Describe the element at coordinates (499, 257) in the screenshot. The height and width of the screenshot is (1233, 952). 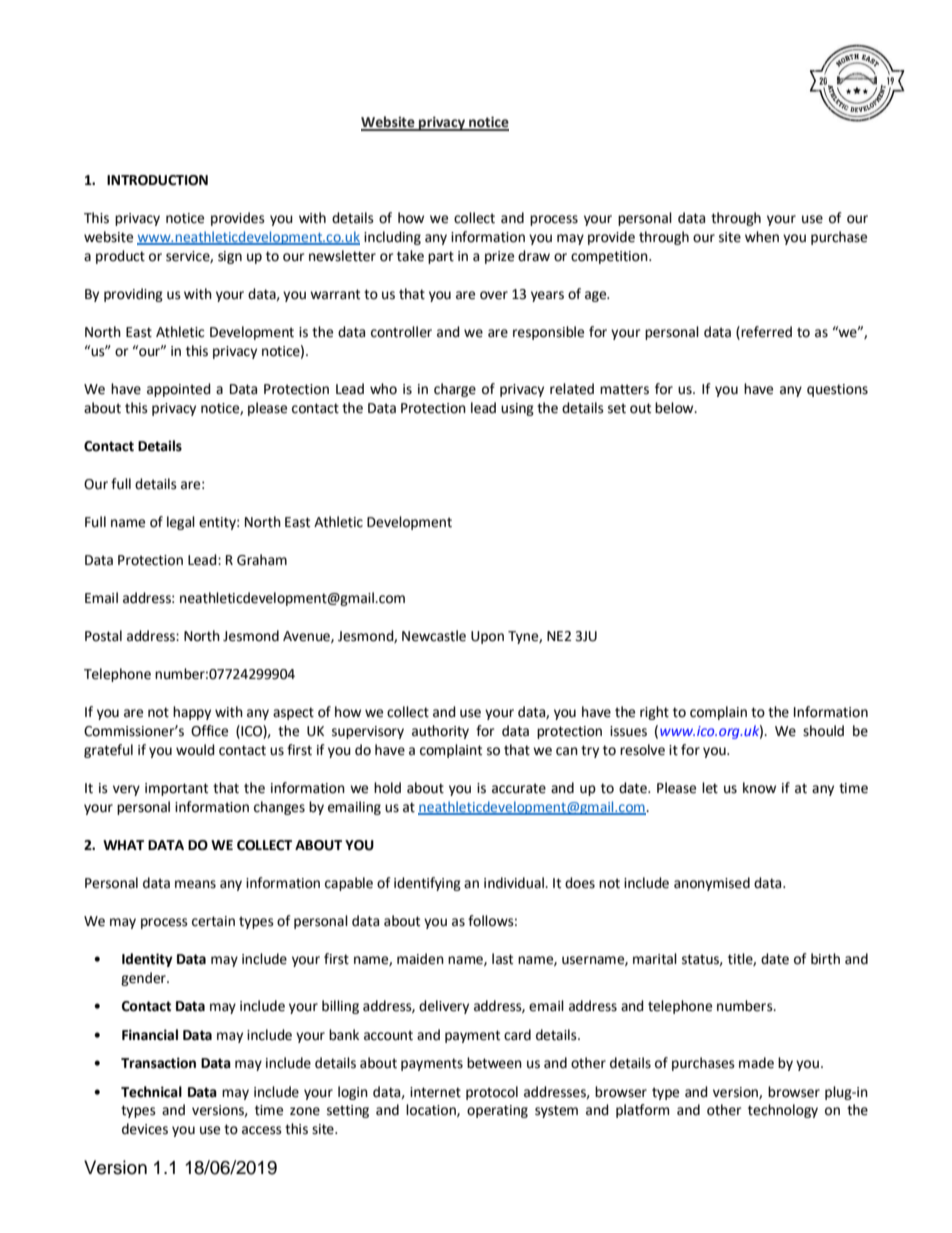
I see `prize` at that location.
